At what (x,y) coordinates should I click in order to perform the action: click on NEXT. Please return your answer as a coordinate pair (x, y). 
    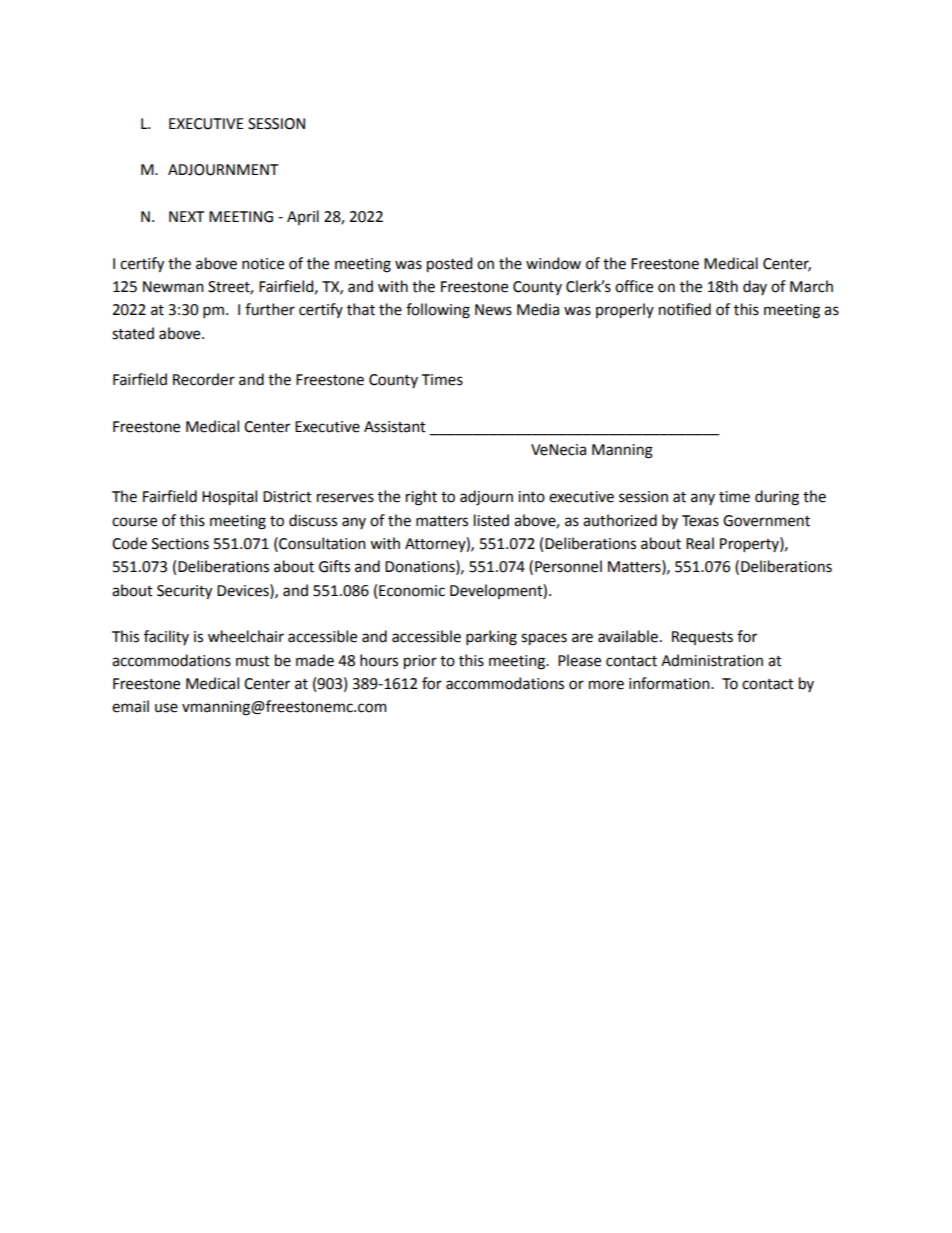
    Looking at the image, I should click on (186, 216).
